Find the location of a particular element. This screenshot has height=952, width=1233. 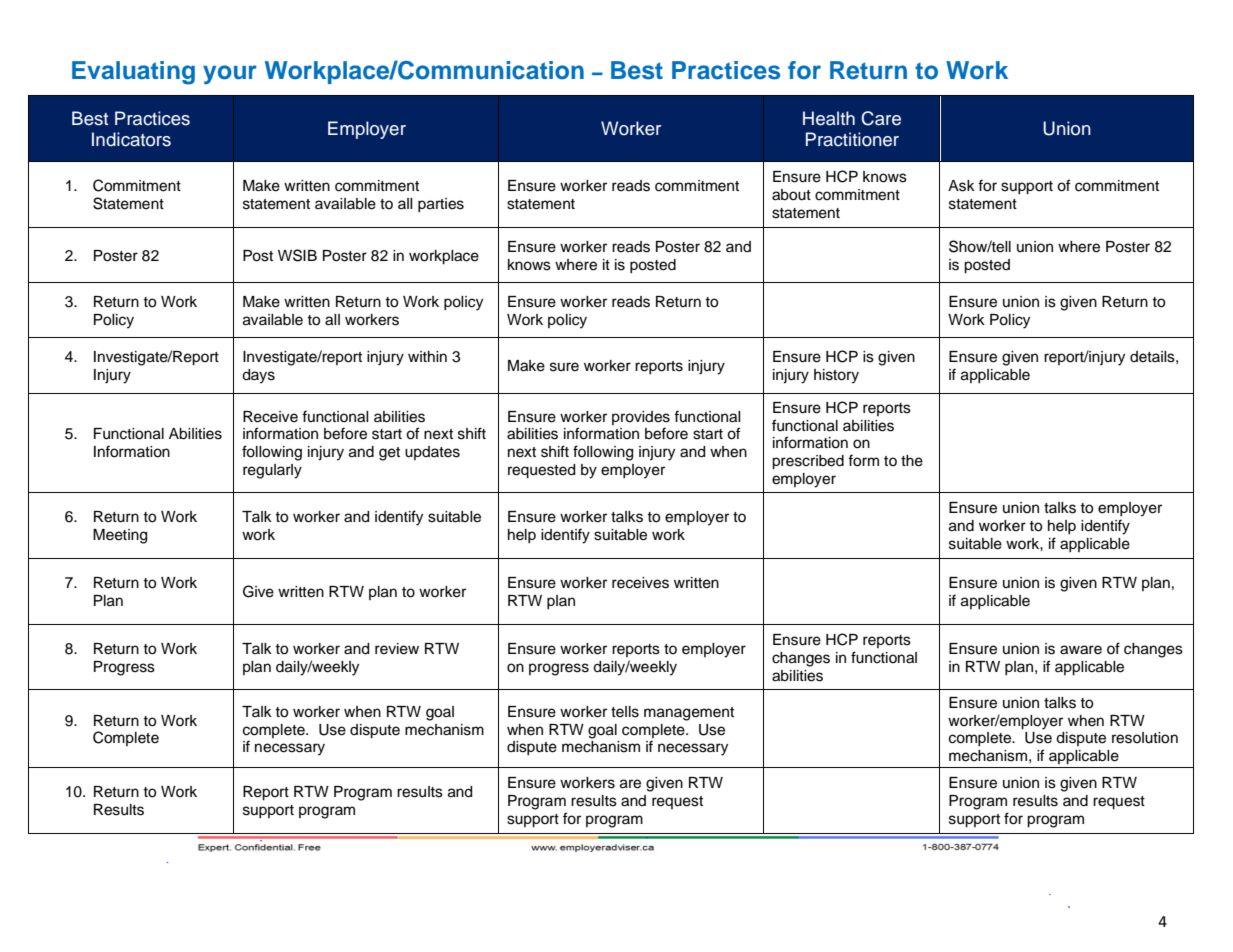

resolution is located at coordinates (1145, 738).
